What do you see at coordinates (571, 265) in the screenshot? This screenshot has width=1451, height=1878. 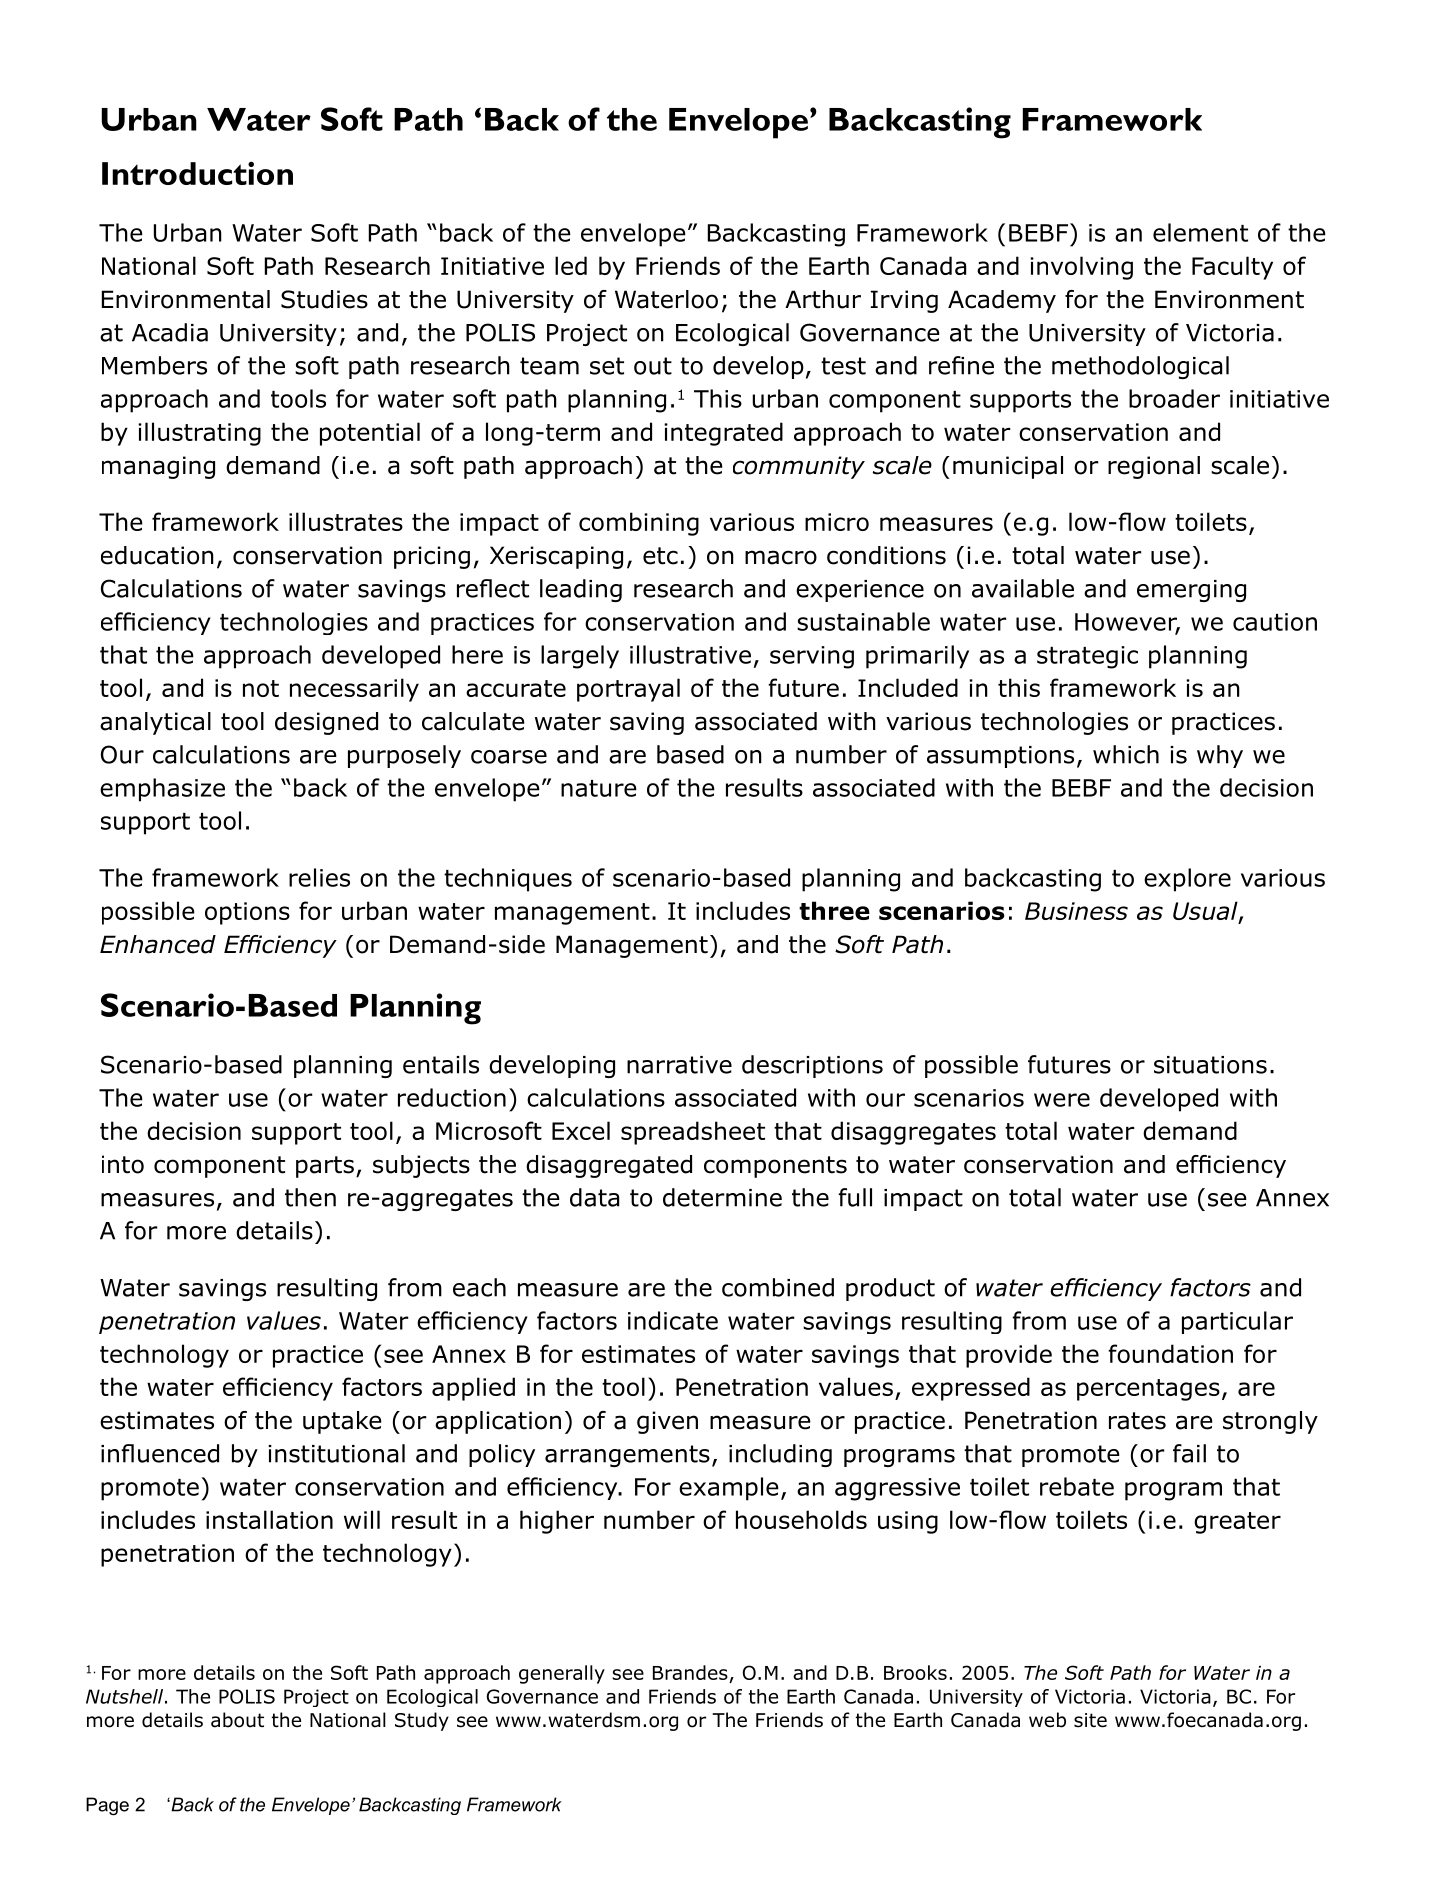 I see `led` at bounding box center [571, 265].
